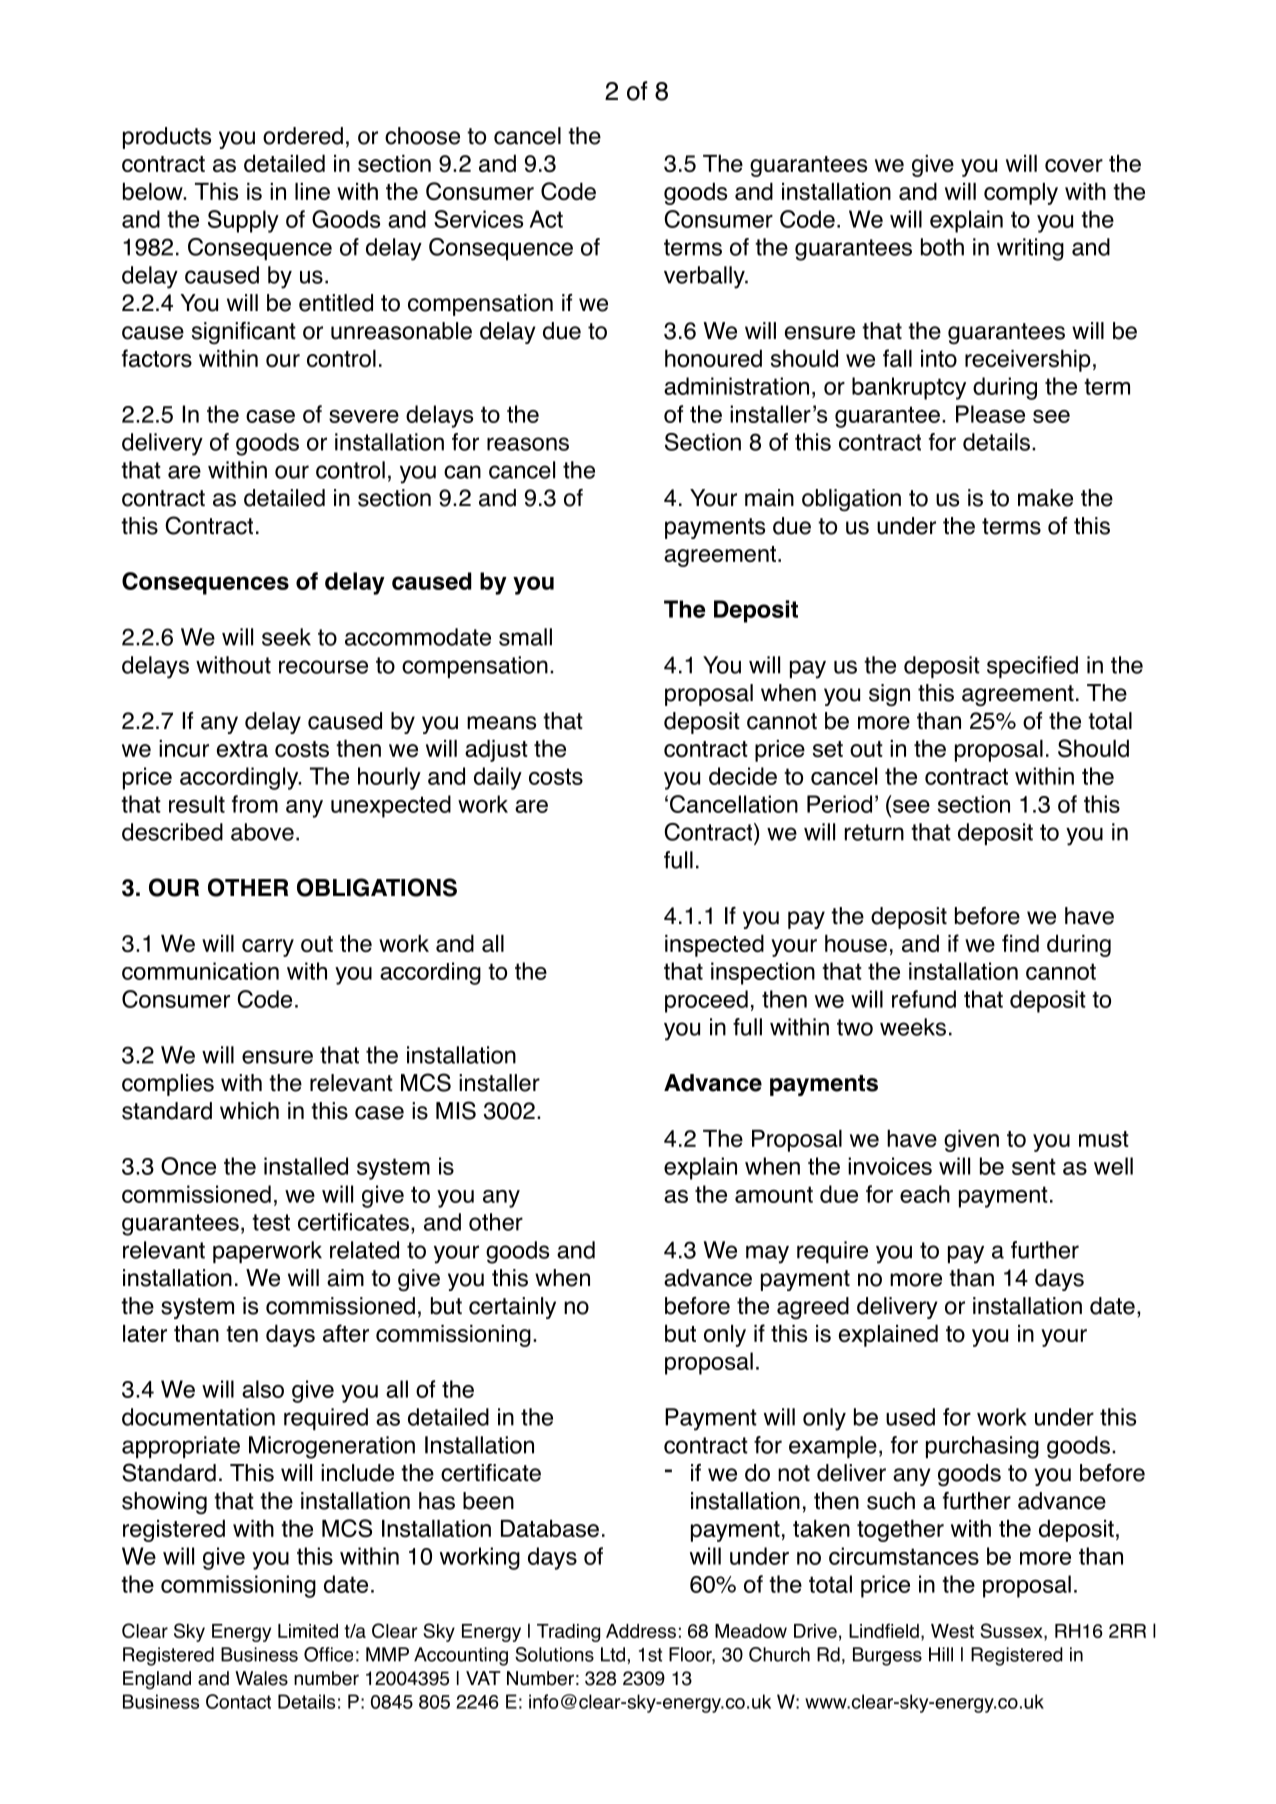 This page has height=1804, width=1276. I want to click on Supply, so click(243, 221).
